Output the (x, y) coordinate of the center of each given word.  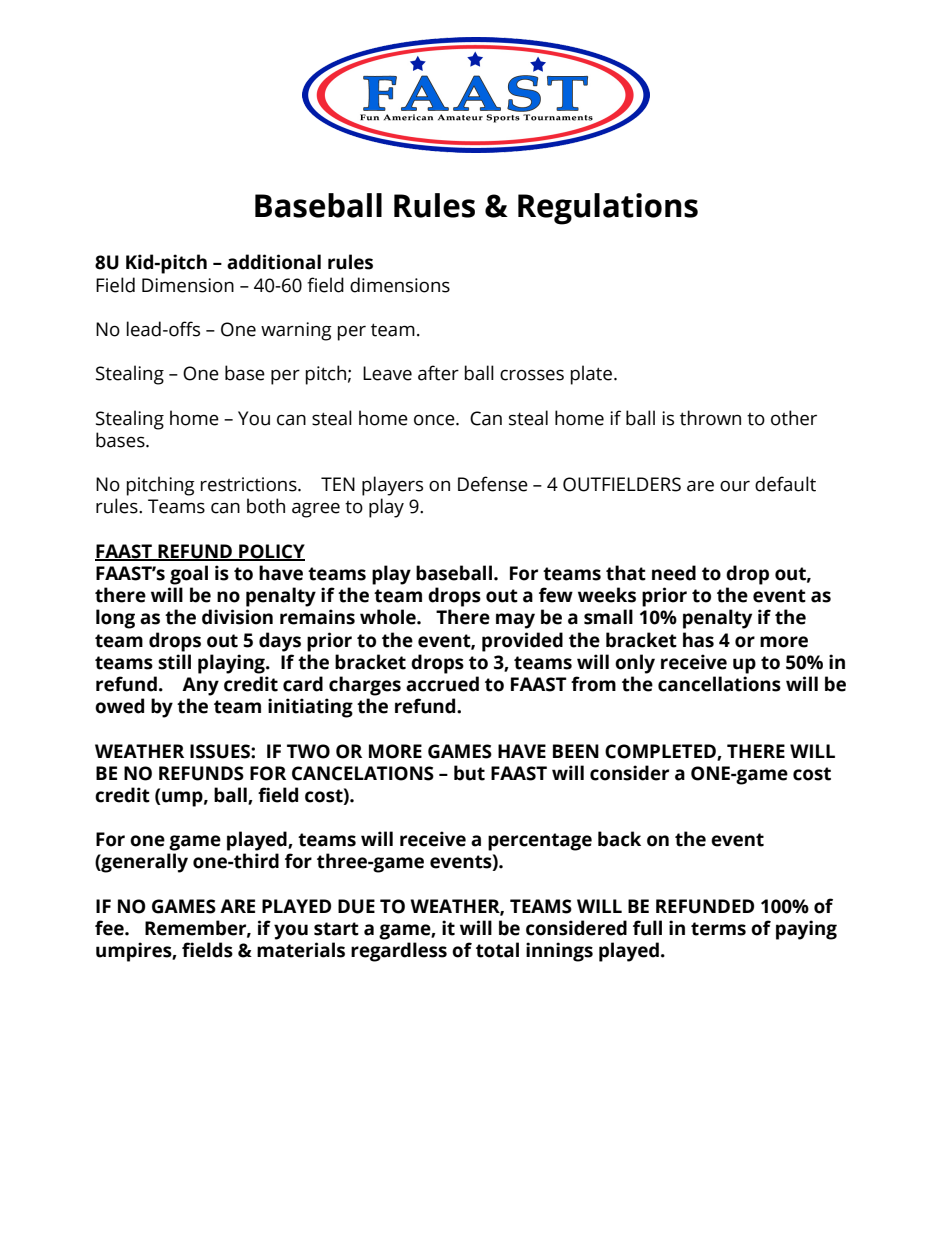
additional (274, 262)
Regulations (608, 209)
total (497, 950)
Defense (493, 484)
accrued (442, 684)
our (735, 486)
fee (110, 928)
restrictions (250, 484)
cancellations (719, 684)
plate (593, 375)
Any (200, 686)
